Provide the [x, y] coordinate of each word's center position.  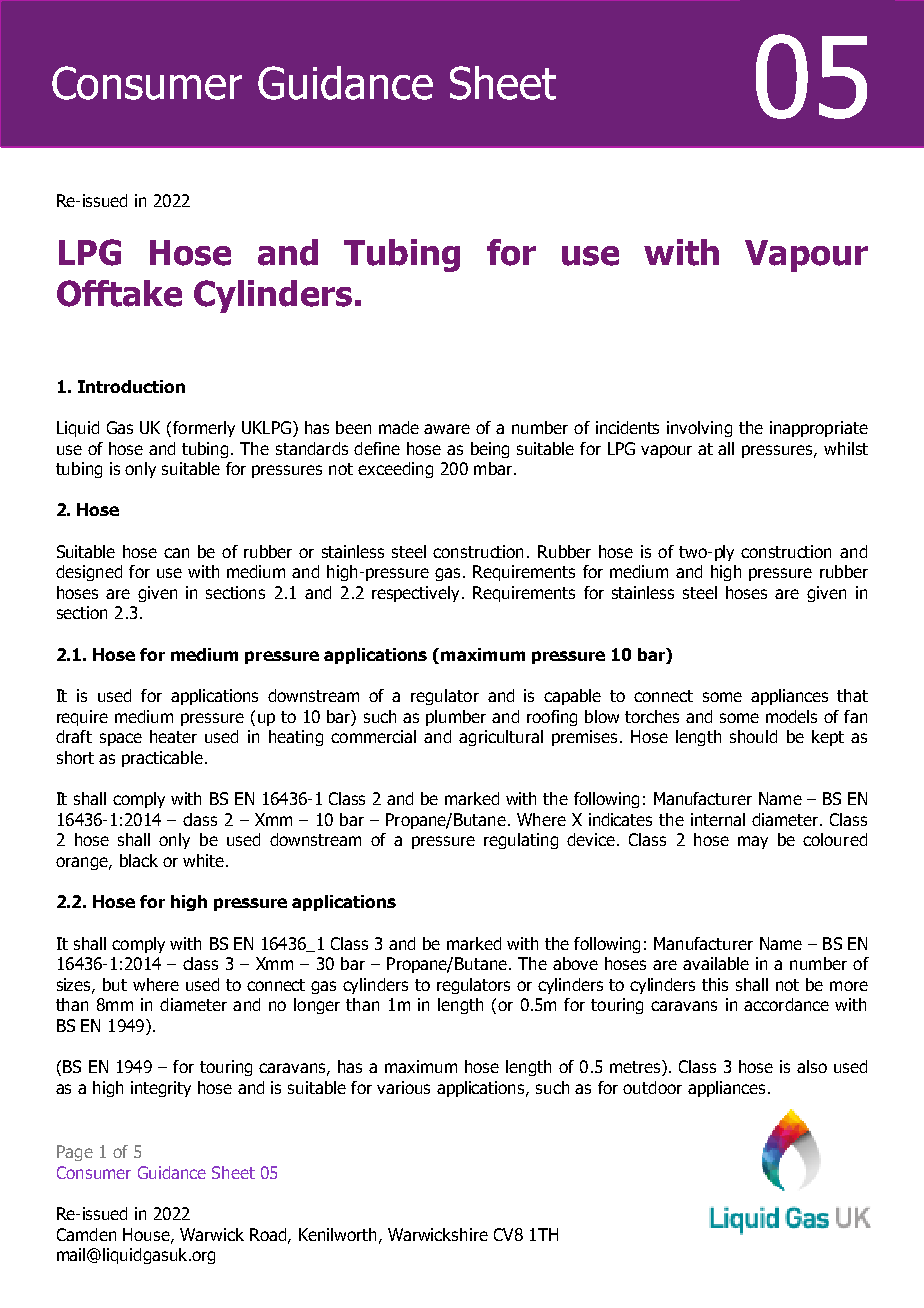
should [753, 736]
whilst [846, 448]
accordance [786, 1004]
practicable [162, 759]
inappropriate [819, 429]
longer [317, 1006]
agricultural [501, 738]
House [147, 1235]
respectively [415, 594]
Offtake [119, 293]
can [176, 553]
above [575, 963]
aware [447, 429]
